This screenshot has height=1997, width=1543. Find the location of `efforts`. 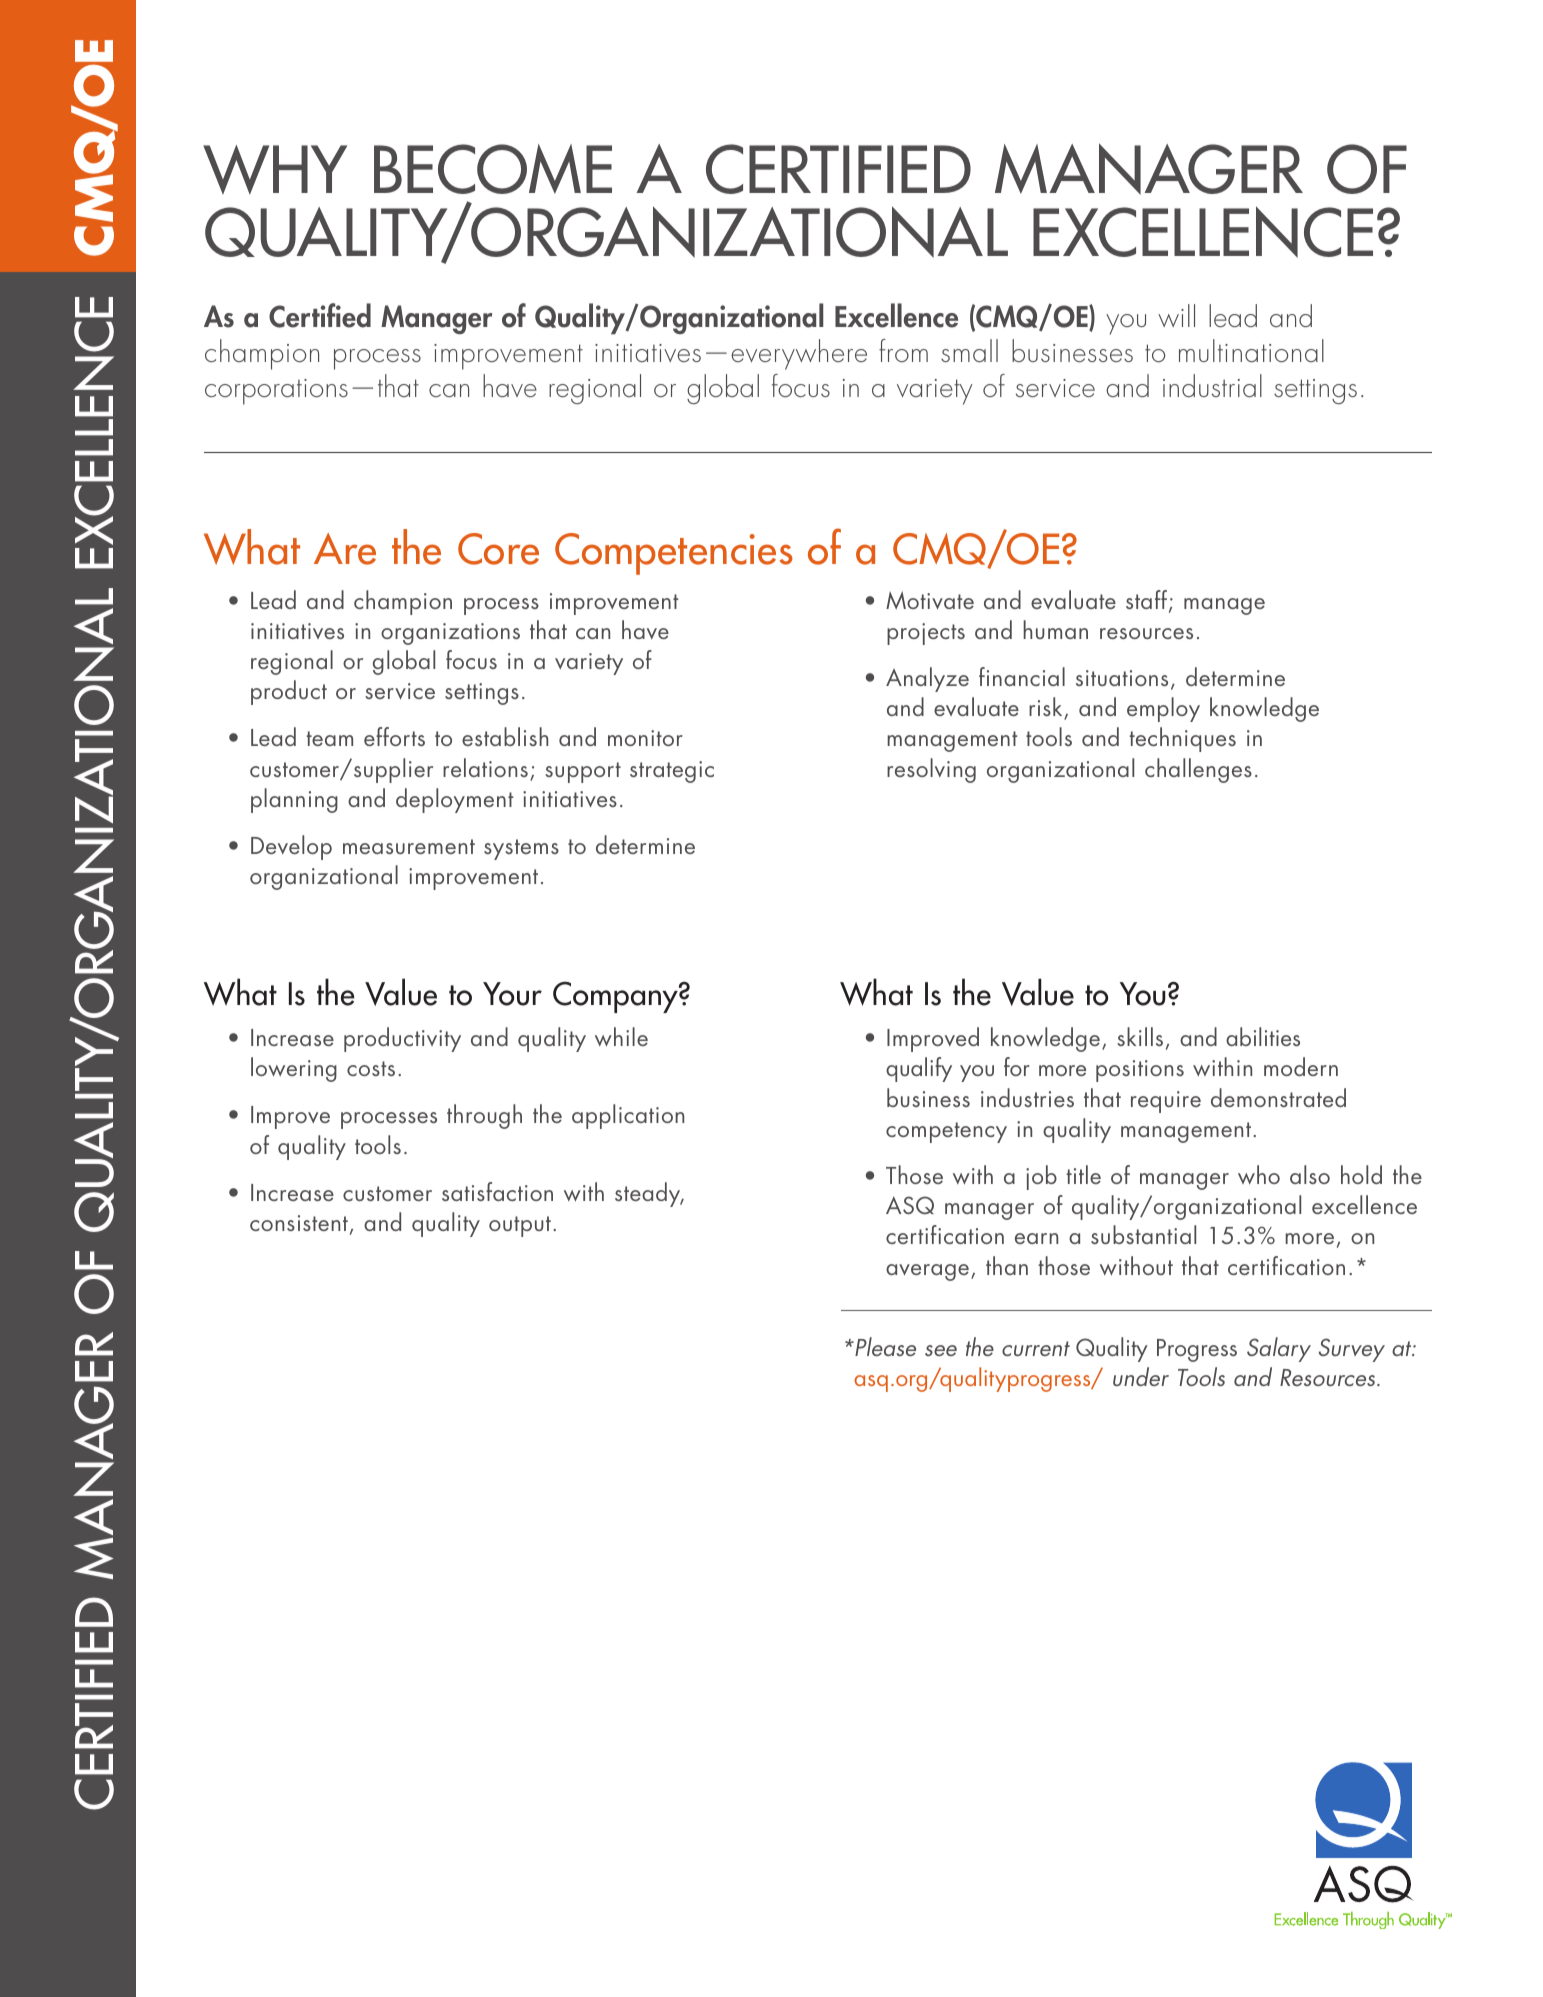

efforts is located at coordinates (394, 736).
